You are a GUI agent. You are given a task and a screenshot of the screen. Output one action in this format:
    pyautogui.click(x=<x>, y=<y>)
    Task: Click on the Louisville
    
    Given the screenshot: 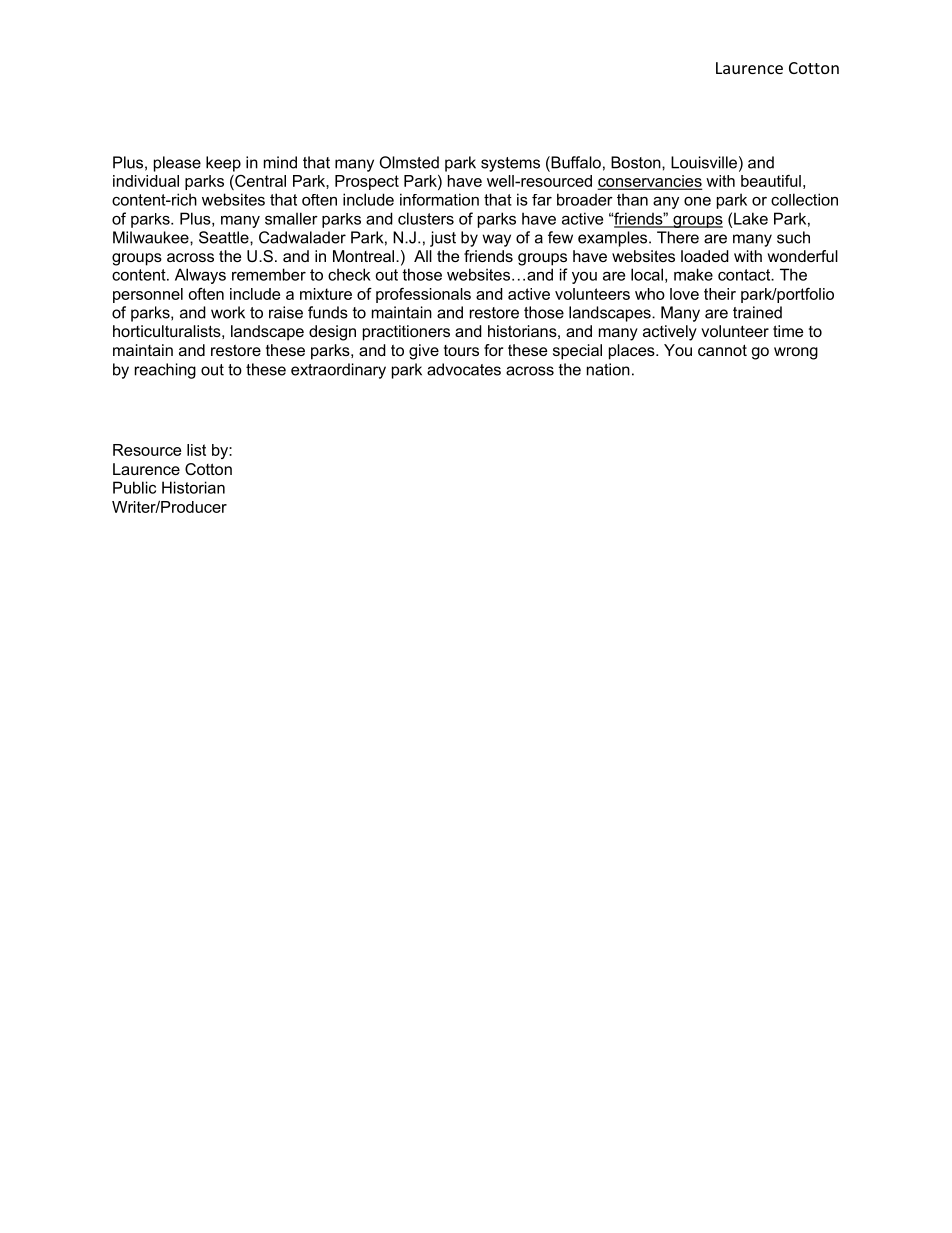 What is the action you would take?
    pyautogui.click(x=704, y=162)
